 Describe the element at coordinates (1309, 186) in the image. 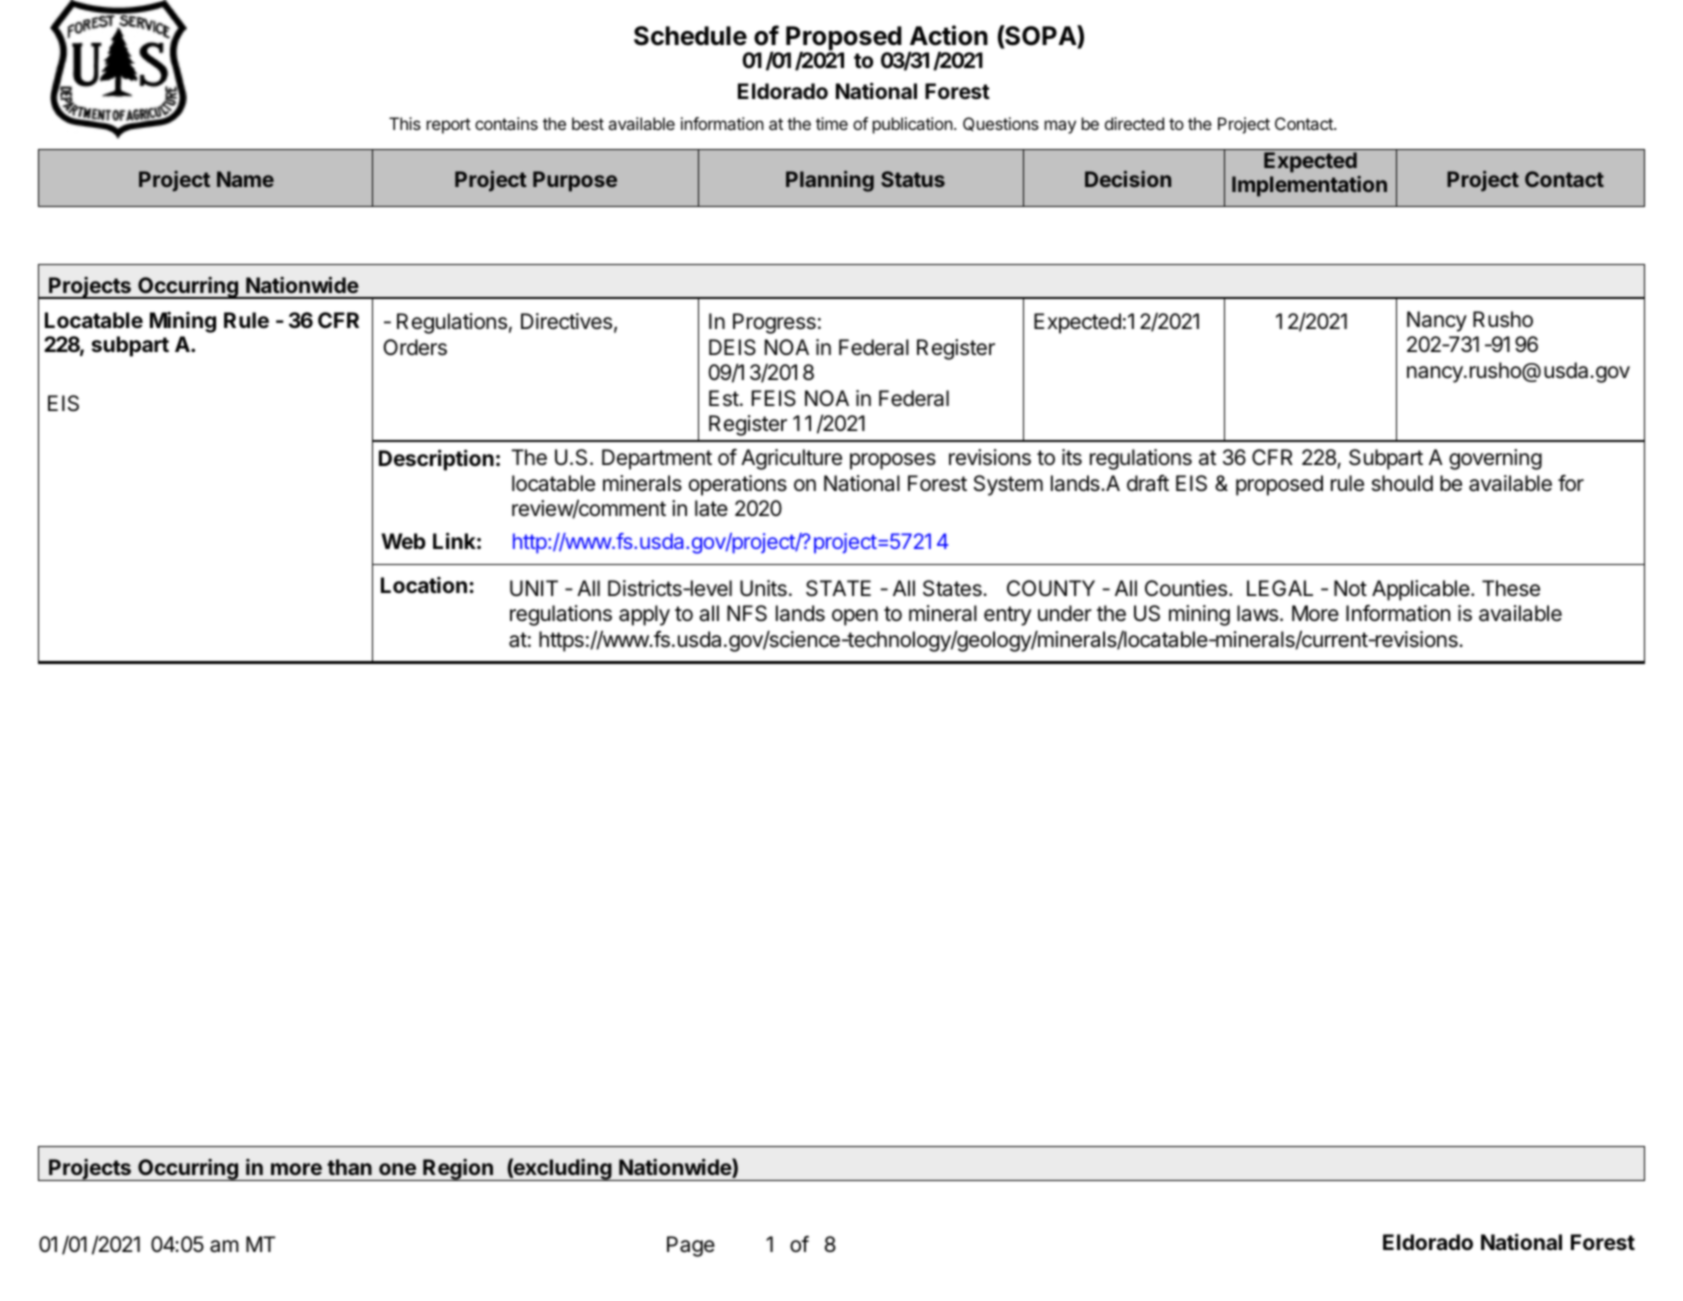

I see `Implementation` at that location.
